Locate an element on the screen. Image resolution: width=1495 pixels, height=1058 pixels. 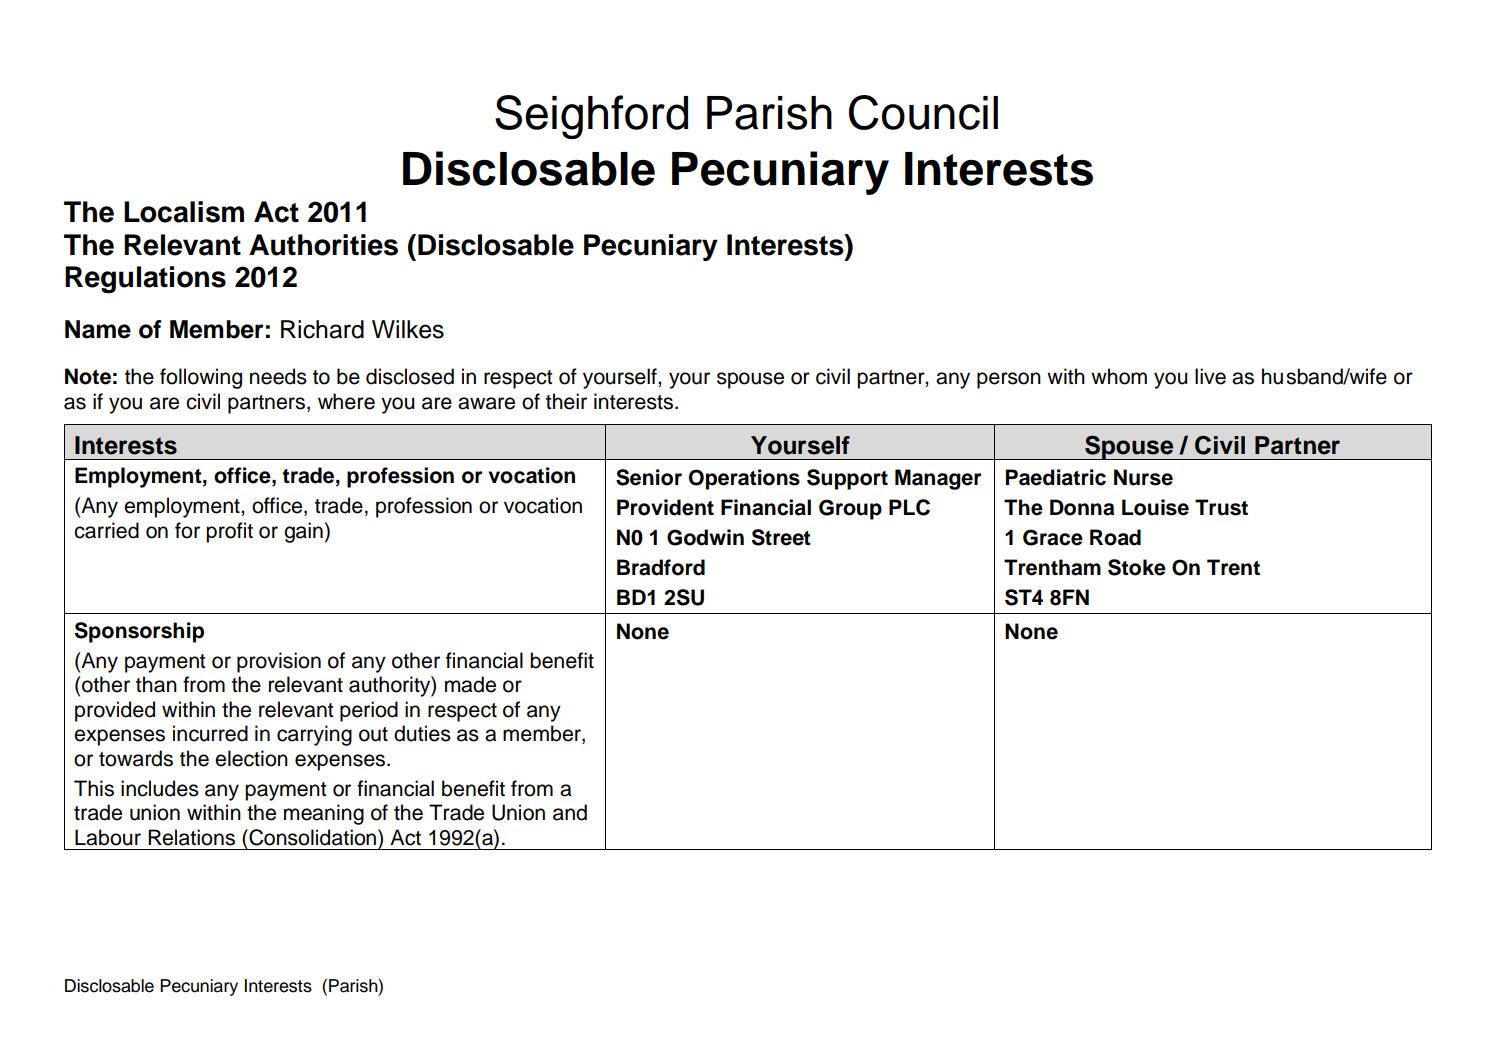
person is located at coordinates (1009, 380).
